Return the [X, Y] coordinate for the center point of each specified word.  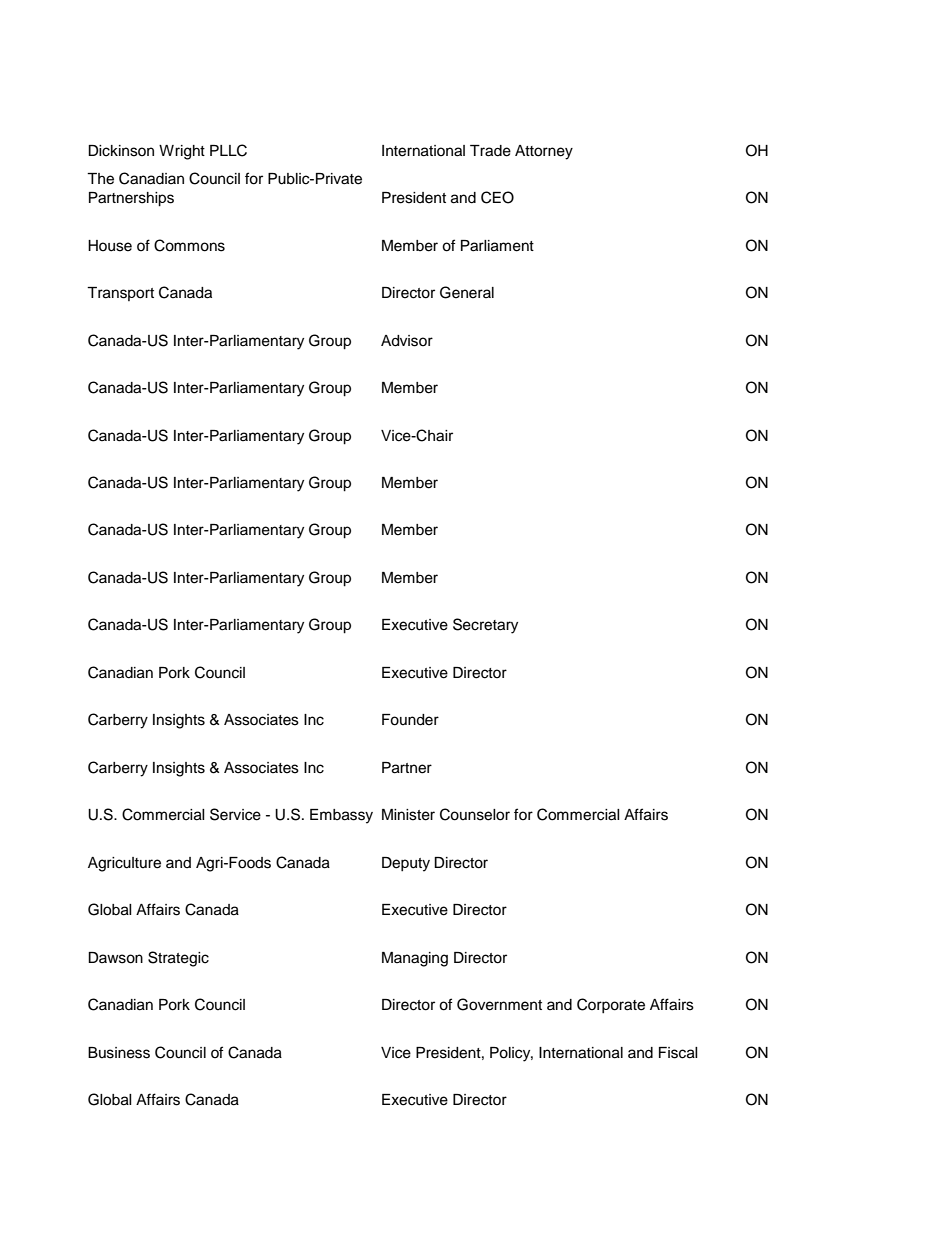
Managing [415, 959]
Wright [182, 152]
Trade [490, 151]
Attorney [544, 152]
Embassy [341, 816]
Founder [410, 720]
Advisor [407, 341]
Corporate [611, 1005]
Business [119, 1053]
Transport [120, 294]
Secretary [485, 626]
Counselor [475, 814]
